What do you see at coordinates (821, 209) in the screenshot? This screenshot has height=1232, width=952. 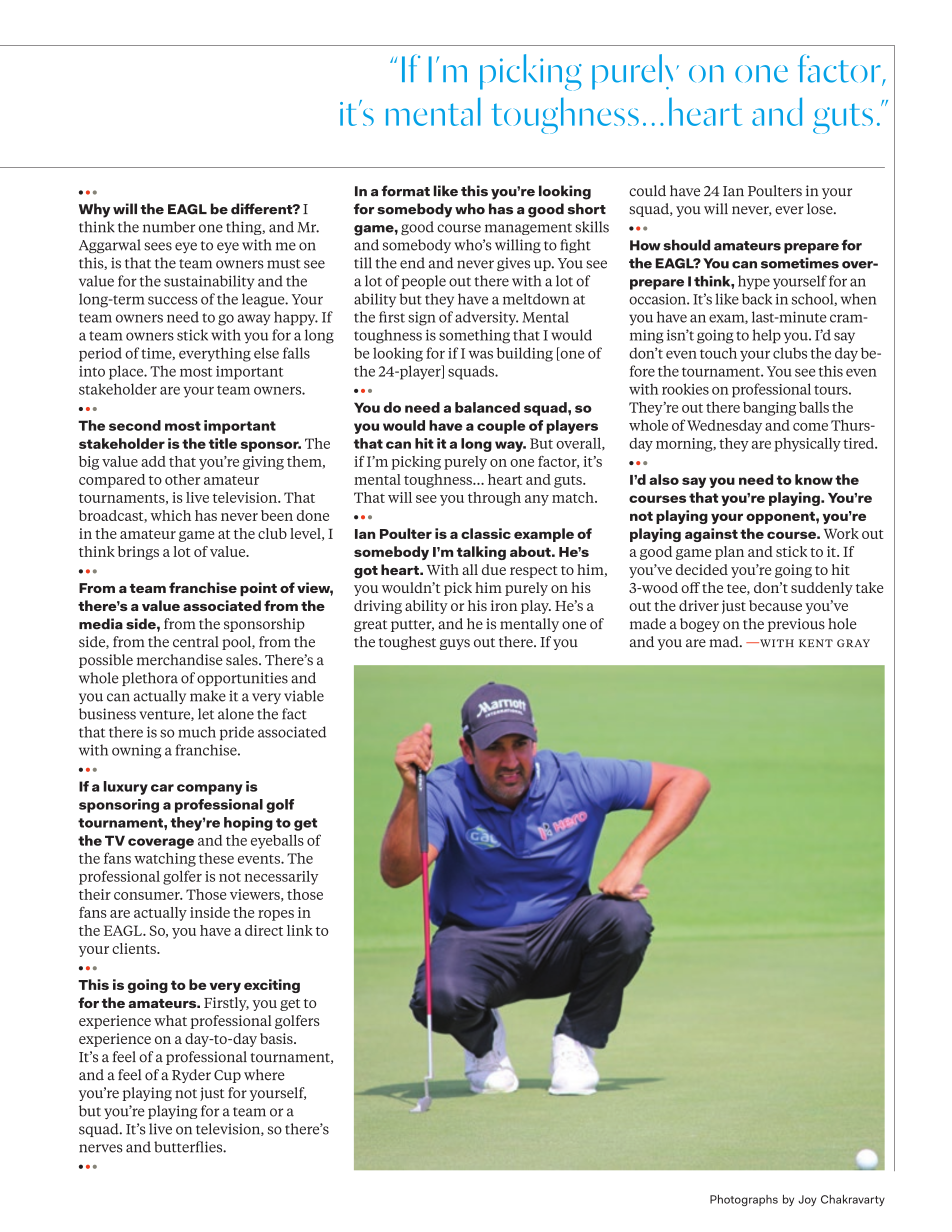 I see `lose` at bounding box center [821, 209].
